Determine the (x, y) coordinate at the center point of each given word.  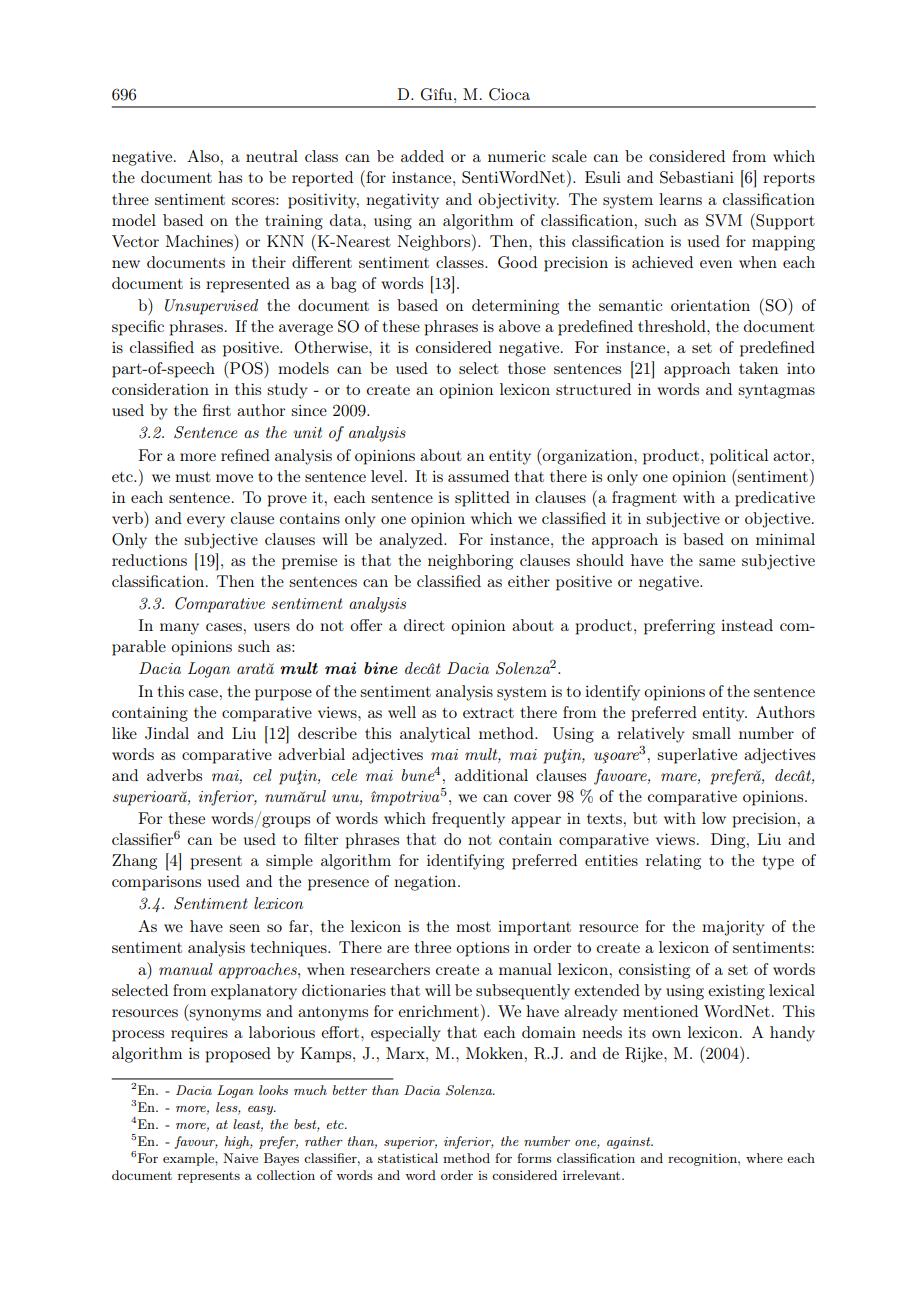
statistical (408, 1158)
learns (680, 199)
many (179, 629)
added (422, 156)
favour (196, 1142)
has (230, 177)
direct (424, 625)
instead (747, 625)
